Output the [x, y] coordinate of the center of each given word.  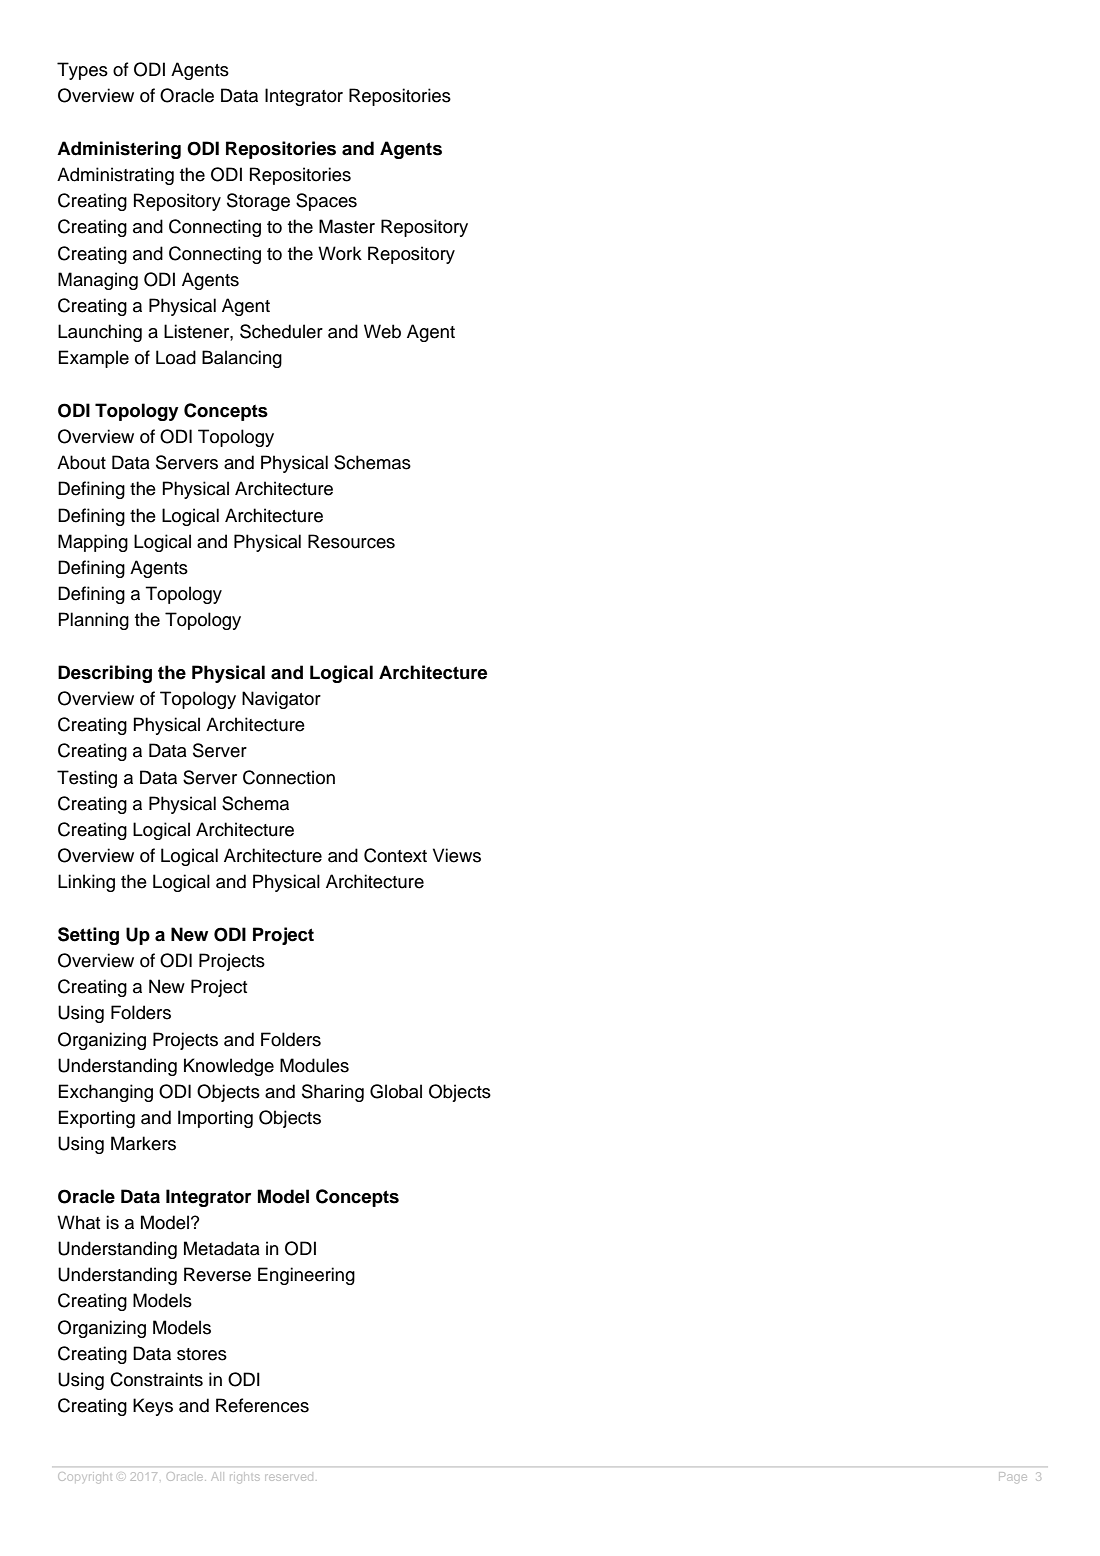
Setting [88, 936]
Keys [153, 1407]
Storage [258, 202]
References [262, 1405]
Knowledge [229, 1067]
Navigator [281, 700]
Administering [119, 150]
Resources [351, 541]
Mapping [93, 543]
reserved [289, 1477]
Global [396, 1091]
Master [347, 226]
